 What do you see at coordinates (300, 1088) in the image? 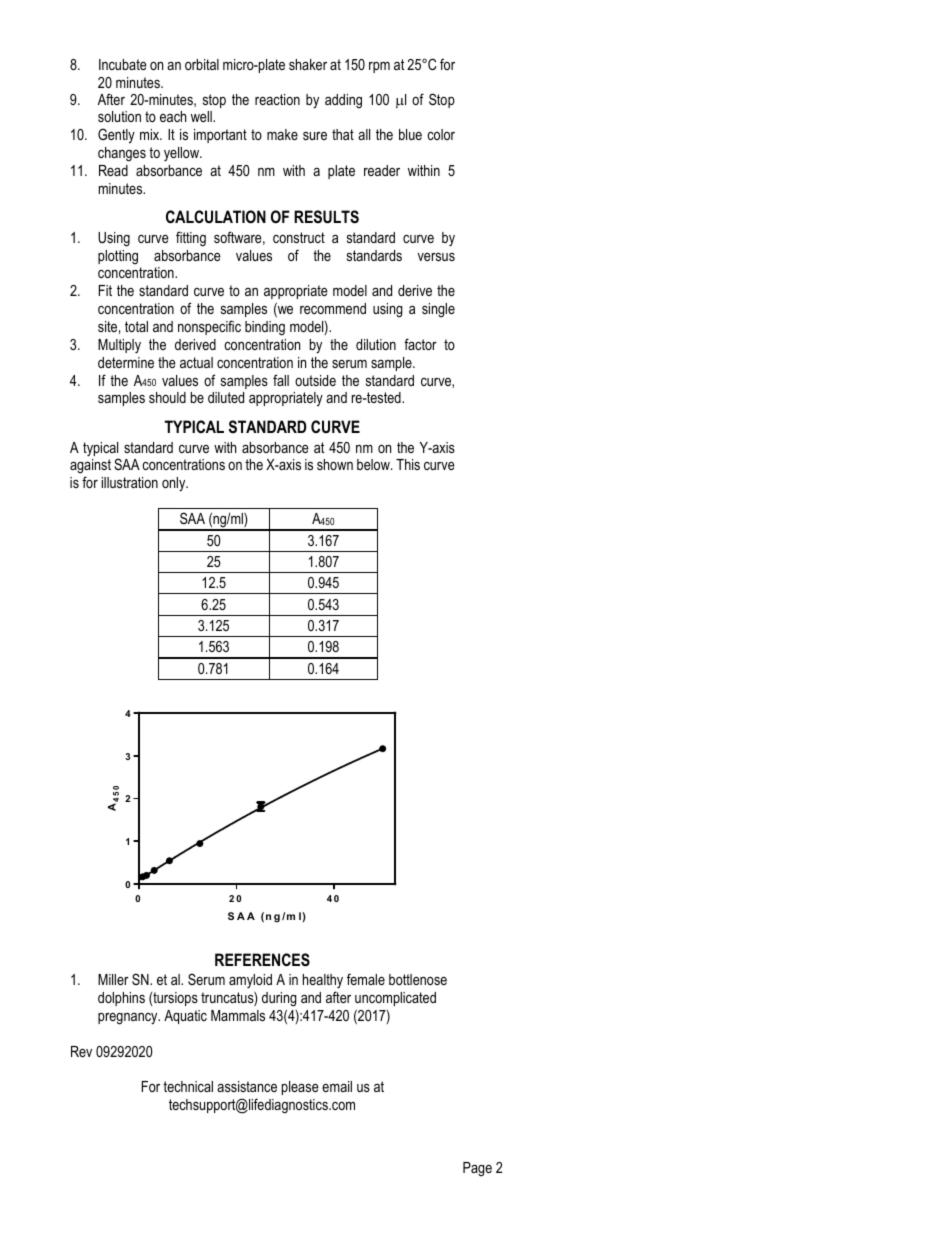
I see `please` at bounding box center [300, 1088].
